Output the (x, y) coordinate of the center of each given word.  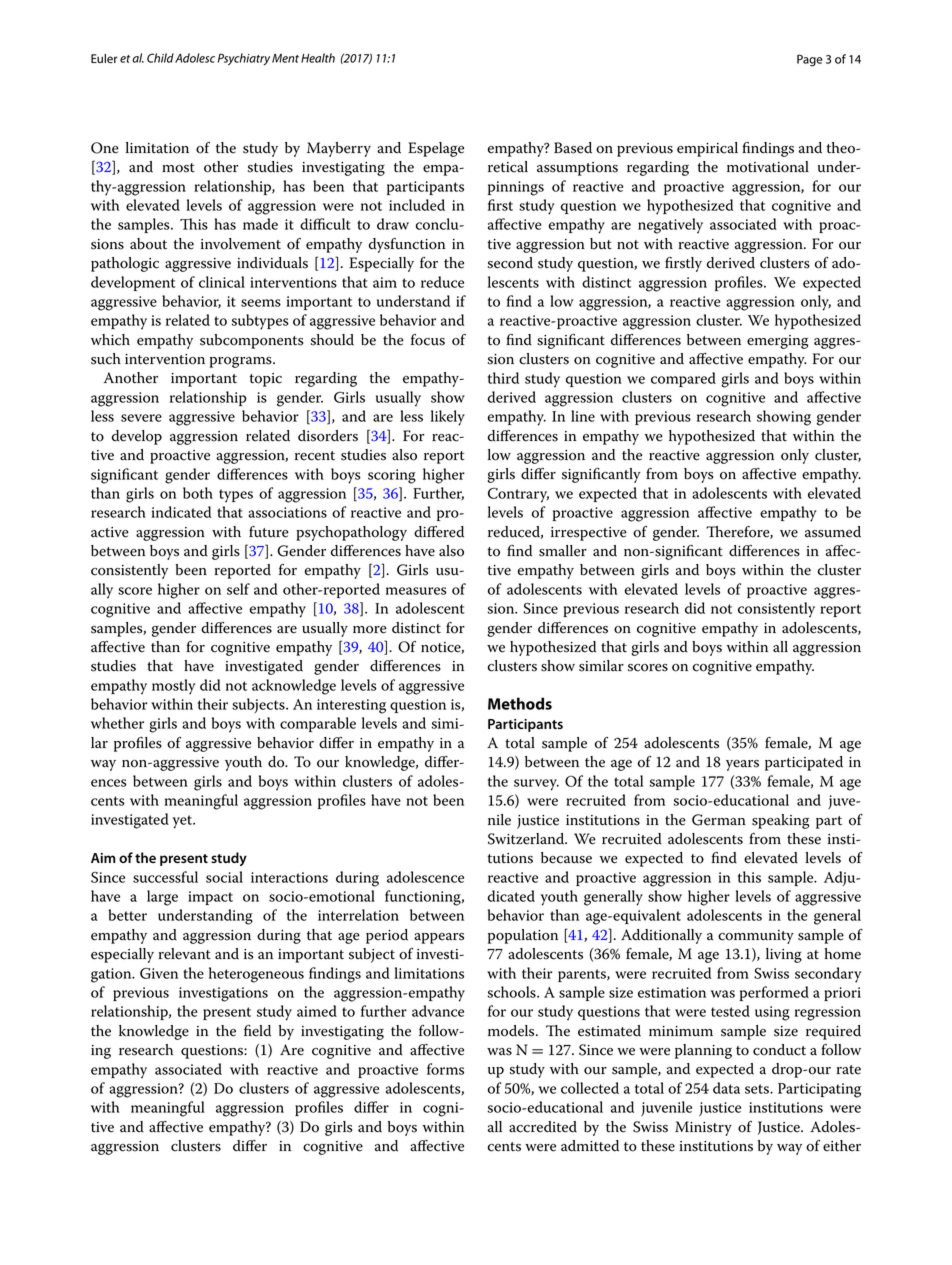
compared (683, 379)
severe (141, 418)
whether (117, 723)
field (257, 1030)
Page (810, 60)
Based (573, 148)
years (742, 765)
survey (536, 785)
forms (445, 1069)
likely (448, 418)
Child (160, 58)
